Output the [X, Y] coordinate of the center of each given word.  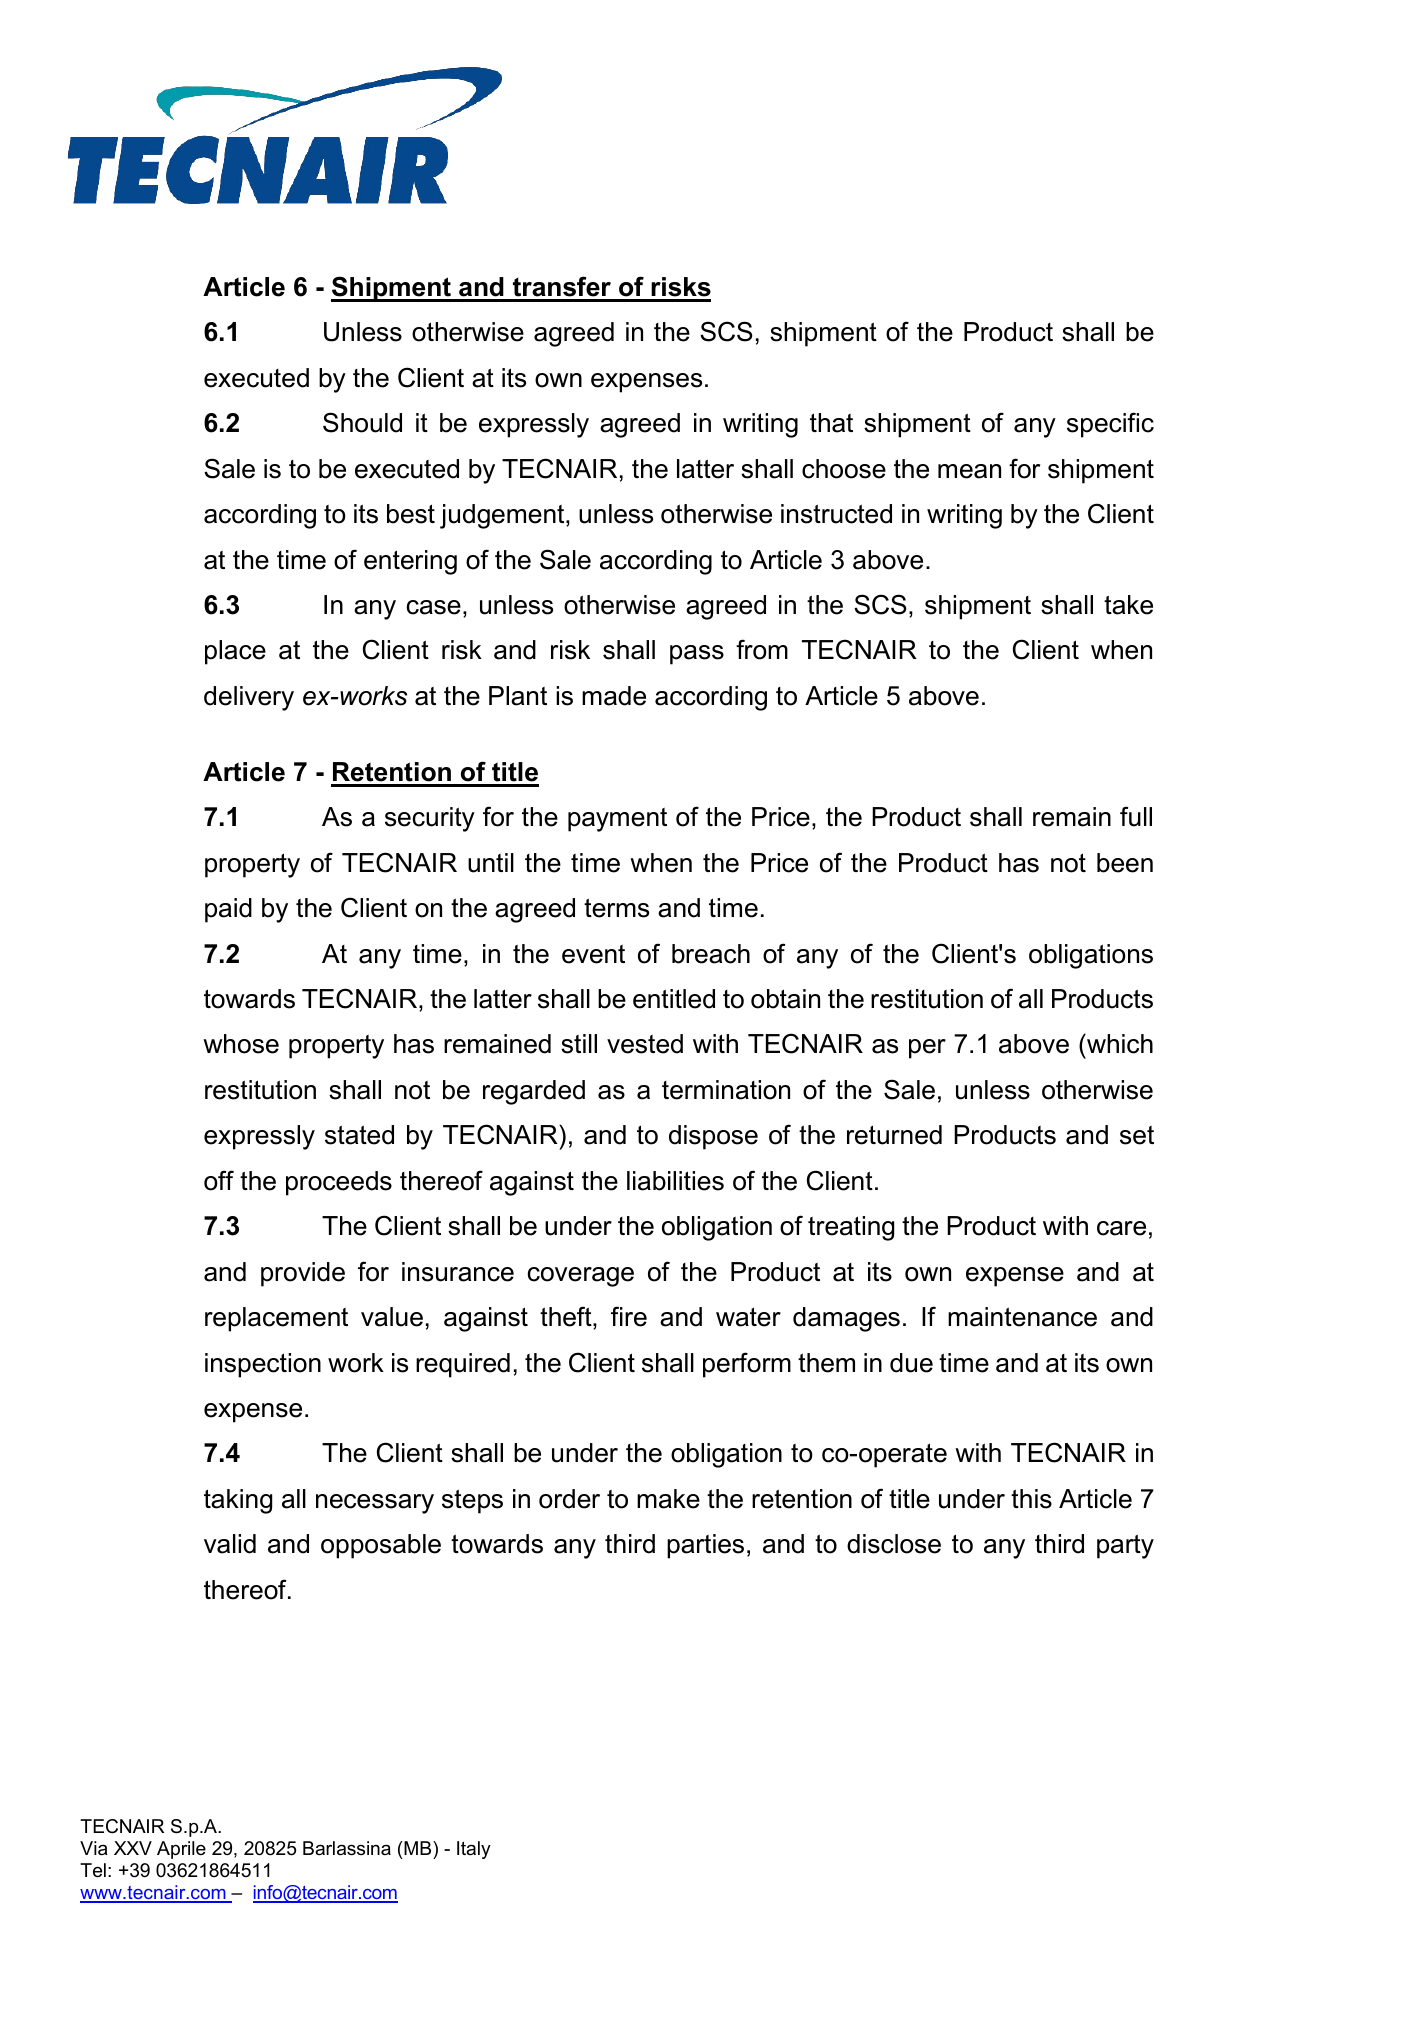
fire [629, 1316]
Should [362, 422]
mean [969, 471]
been [1125, 863]
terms [616, 908]
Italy [474, 1850]
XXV [133, 1848]
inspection [263, 1365]
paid [228, 910]
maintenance [1022, 1317]
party [1125, 1546]
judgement [503, 516]
